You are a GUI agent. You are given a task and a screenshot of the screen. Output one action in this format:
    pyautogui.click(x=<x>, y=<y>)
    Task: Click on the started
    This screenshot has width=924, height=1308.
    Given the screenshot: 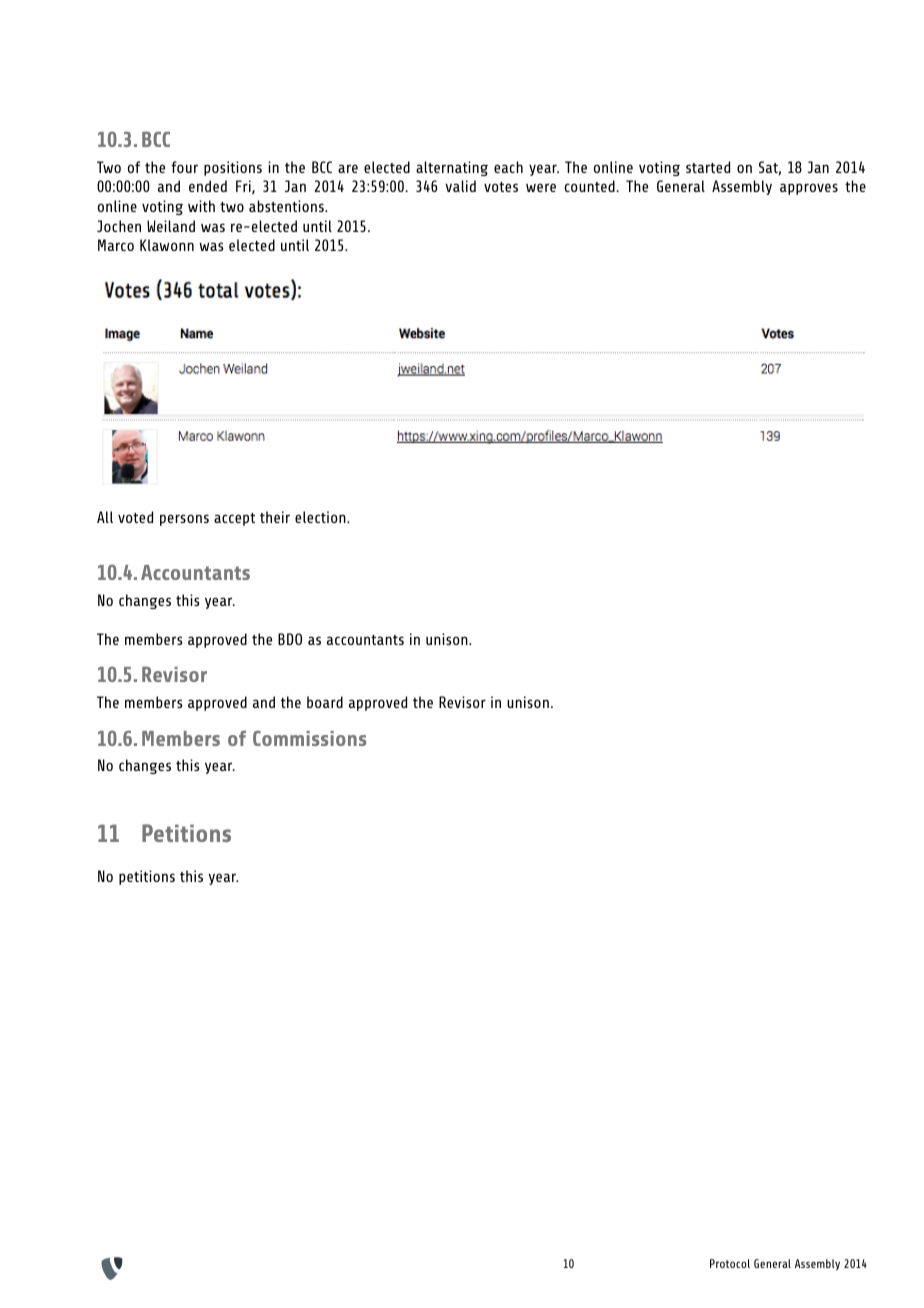 What is the action you would take?
    pyautogui.click(x=708, y=167)
